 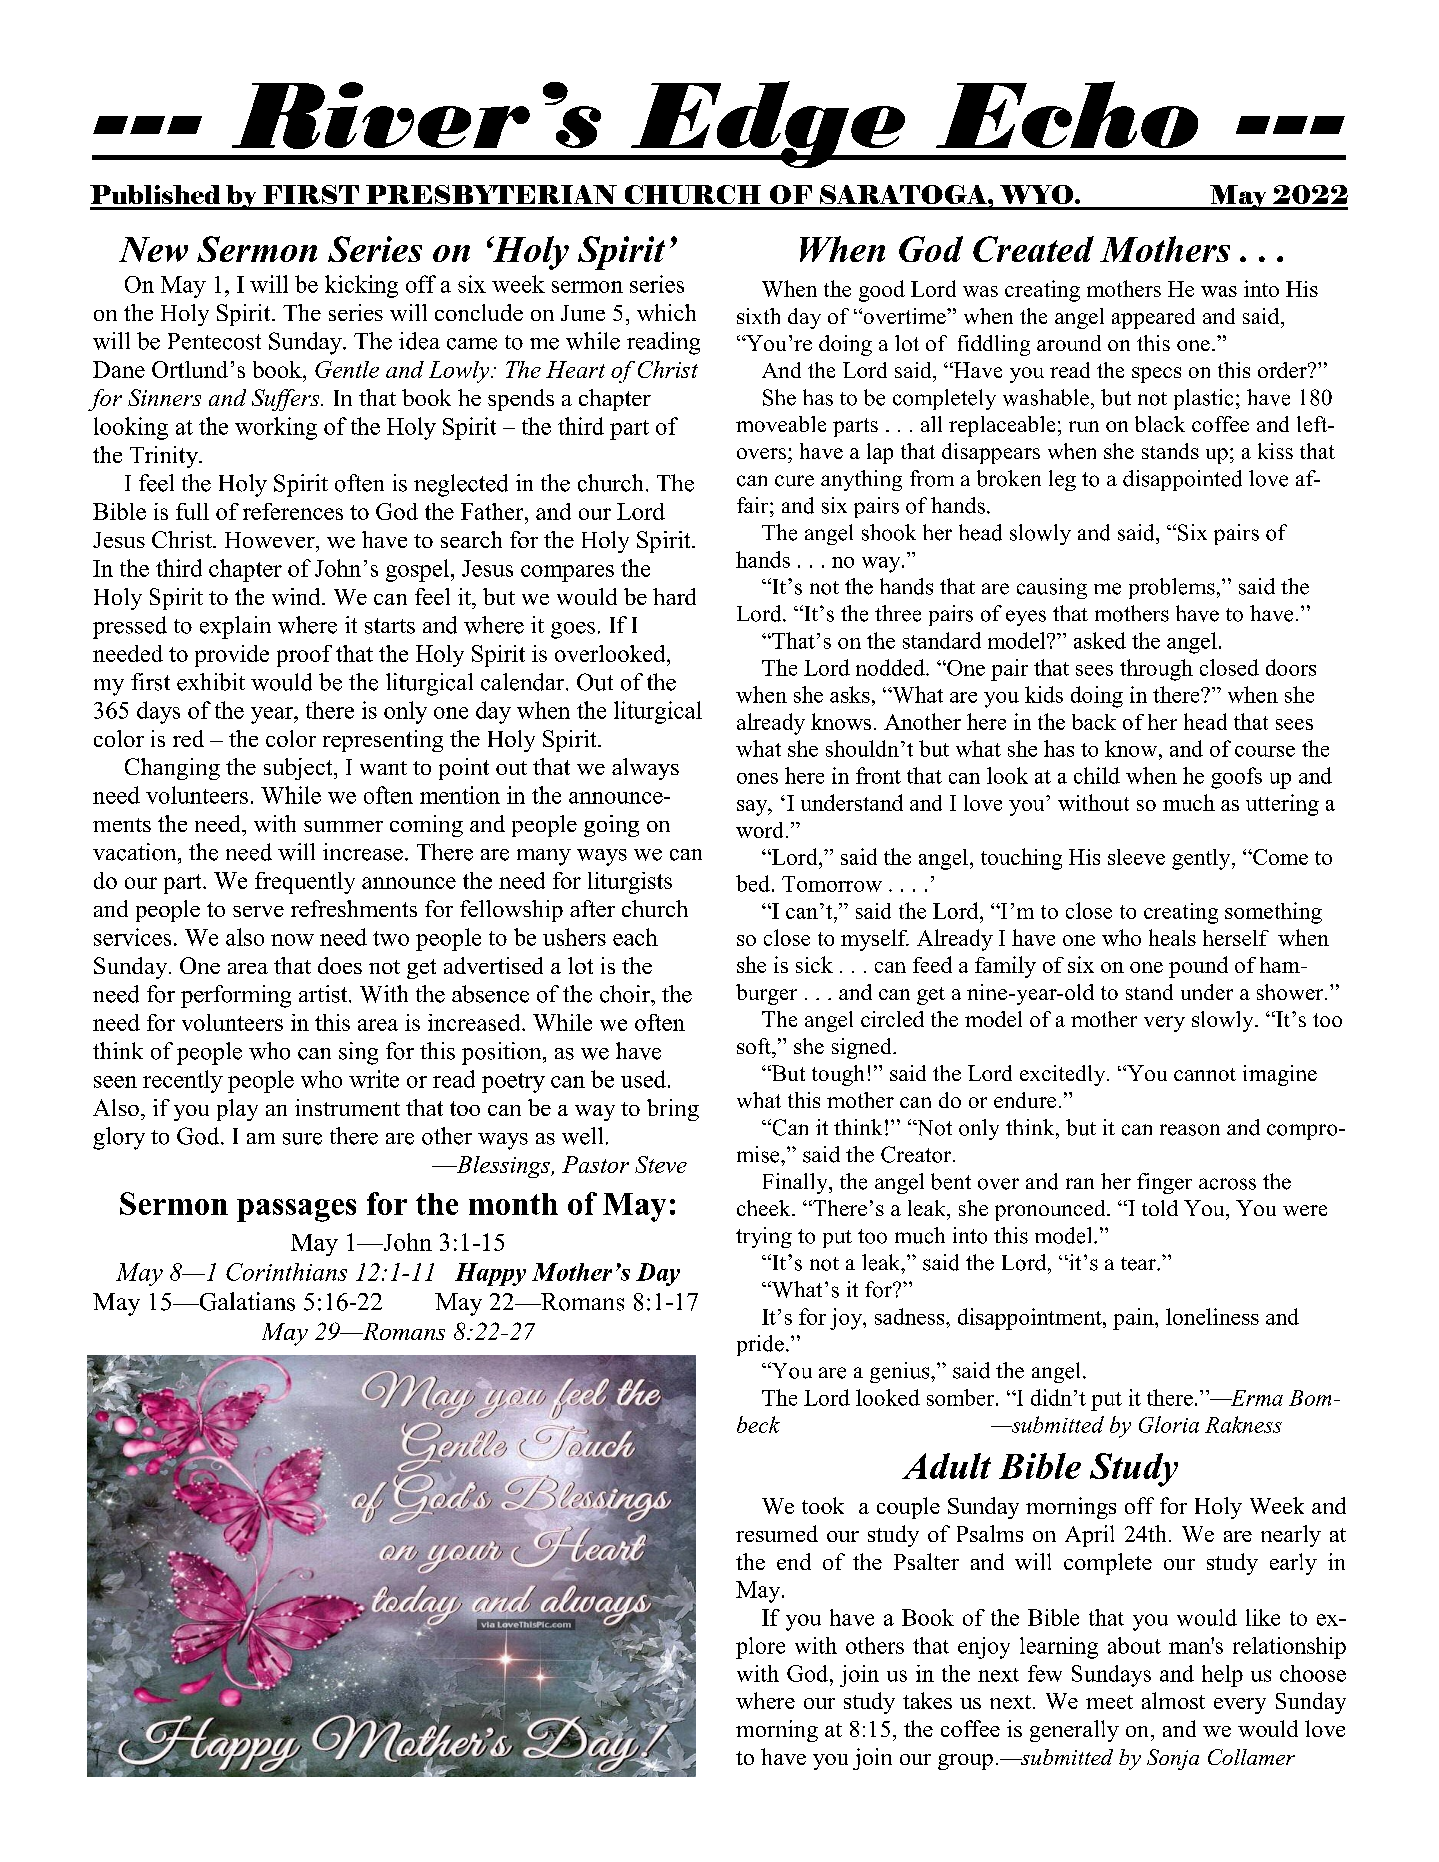 What do you see at coordinates (927, 1700) in the page?
I see `takes` at bounding box center [927, 1700].
